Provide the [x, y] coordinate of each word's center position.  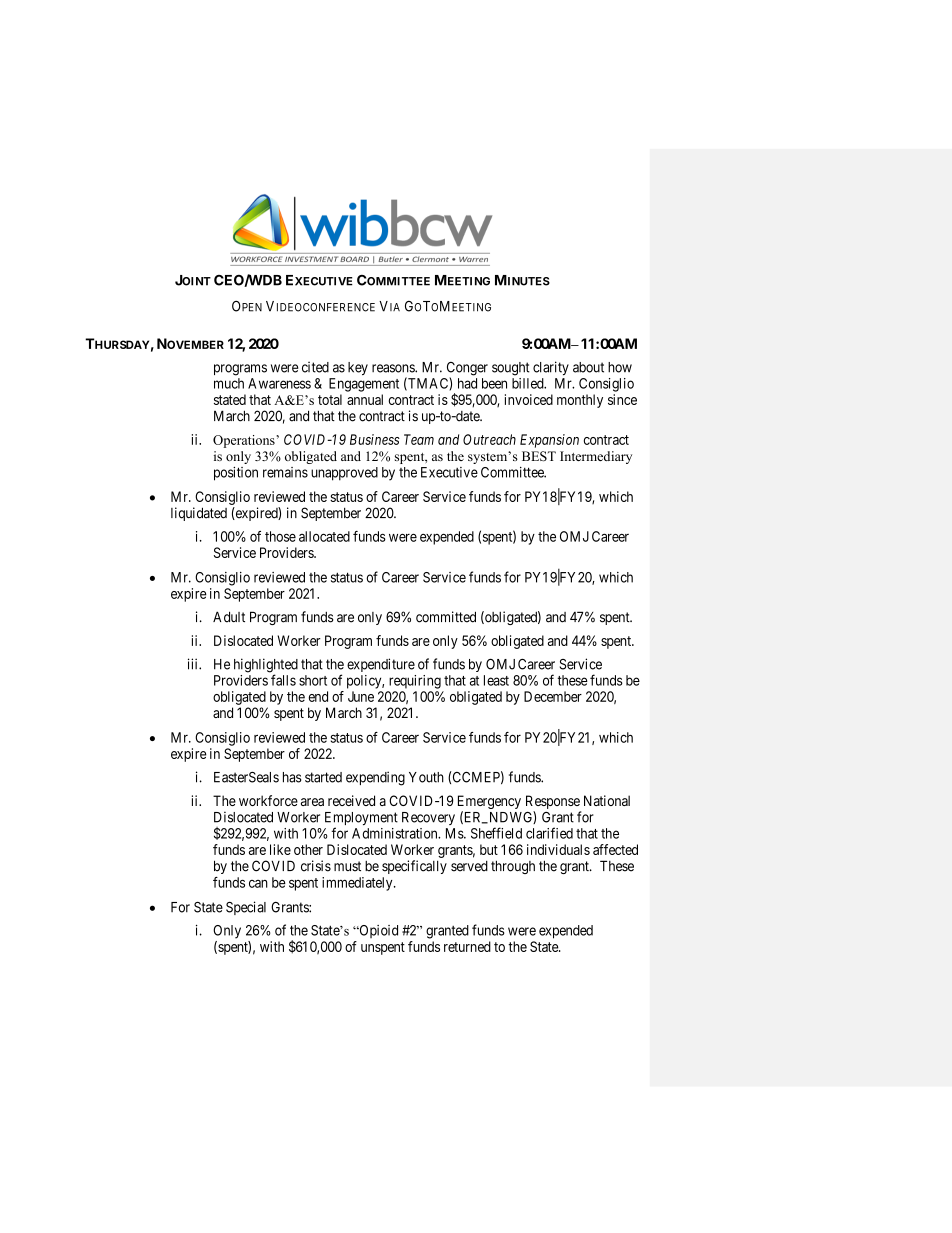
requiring [415, 682]
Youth [426, 777]
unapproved [344, 474]
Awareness [279, 383]
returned [467, 946]
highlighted [266, 666]
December [553, 696]
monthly [580, 401]
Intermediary [596, 457]
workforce [268, 800]
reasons [394, 368]
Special [246, 908]
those [280, 536]
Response [553, 803]
